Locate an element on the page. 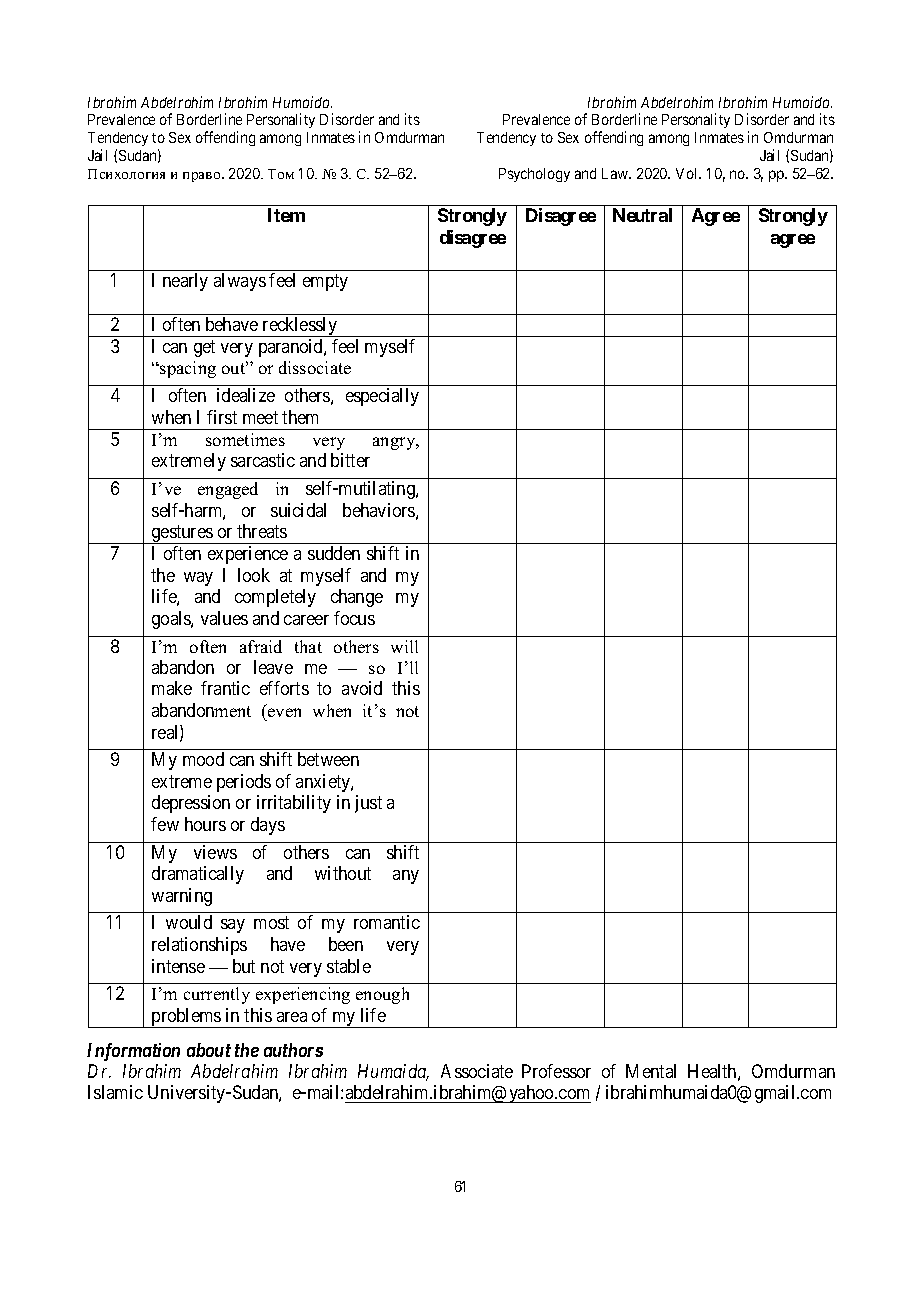 This image has width=924, height=1307. Neutral is located at coordinates (642, 215).
